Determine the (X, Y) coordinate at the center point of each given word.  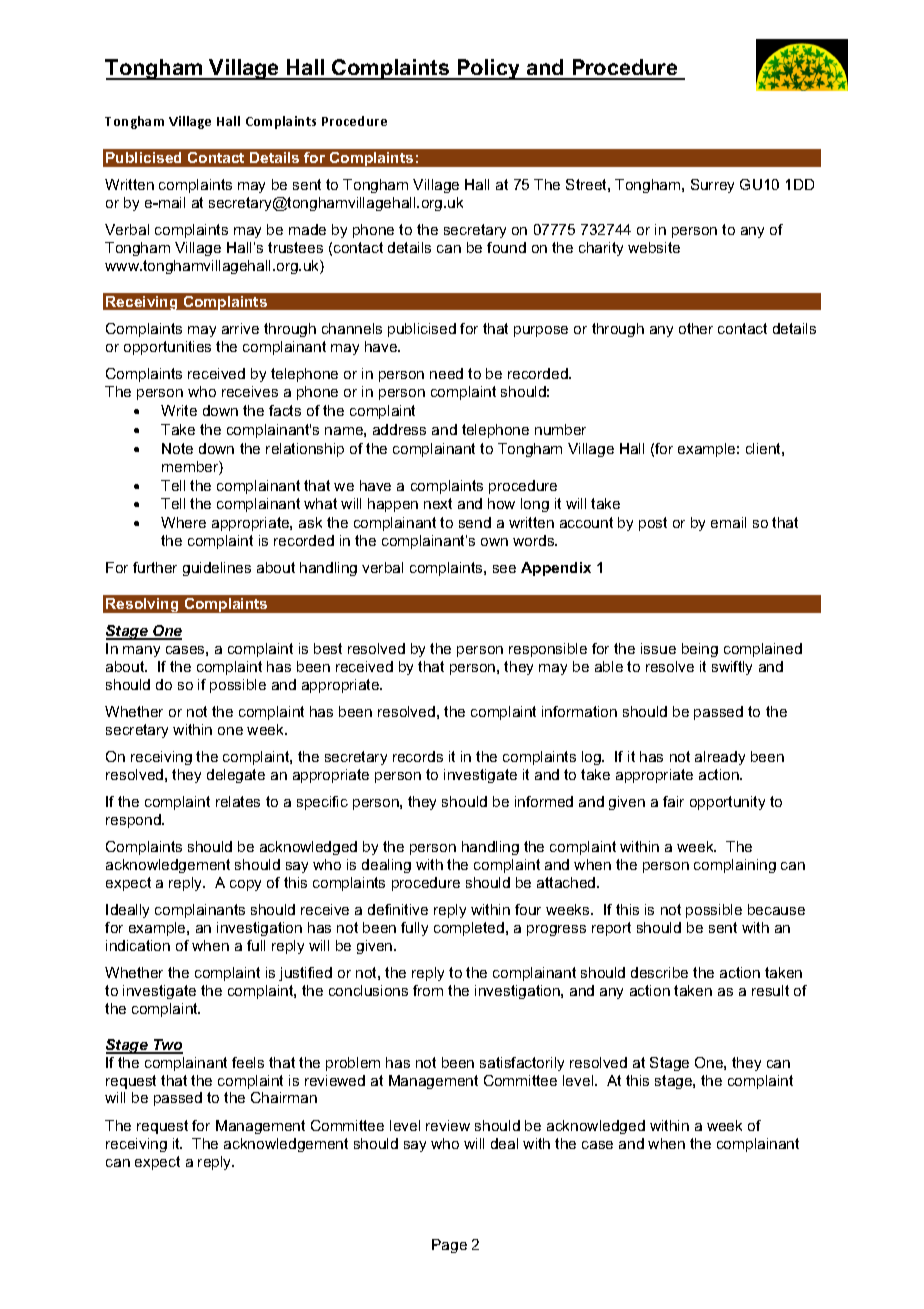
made (307, 229)
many (141, 651)
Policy (488, 69)
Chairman (284, 1097)
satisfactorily (522, 1064)
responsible (548, 650)
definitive (398, 909)
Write (179, 410)
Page (449, 1246)
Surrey (712, 186)
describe (659, 972)
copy (245, 885)
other (696, 328)
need (446, 373)
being (700, 650)
